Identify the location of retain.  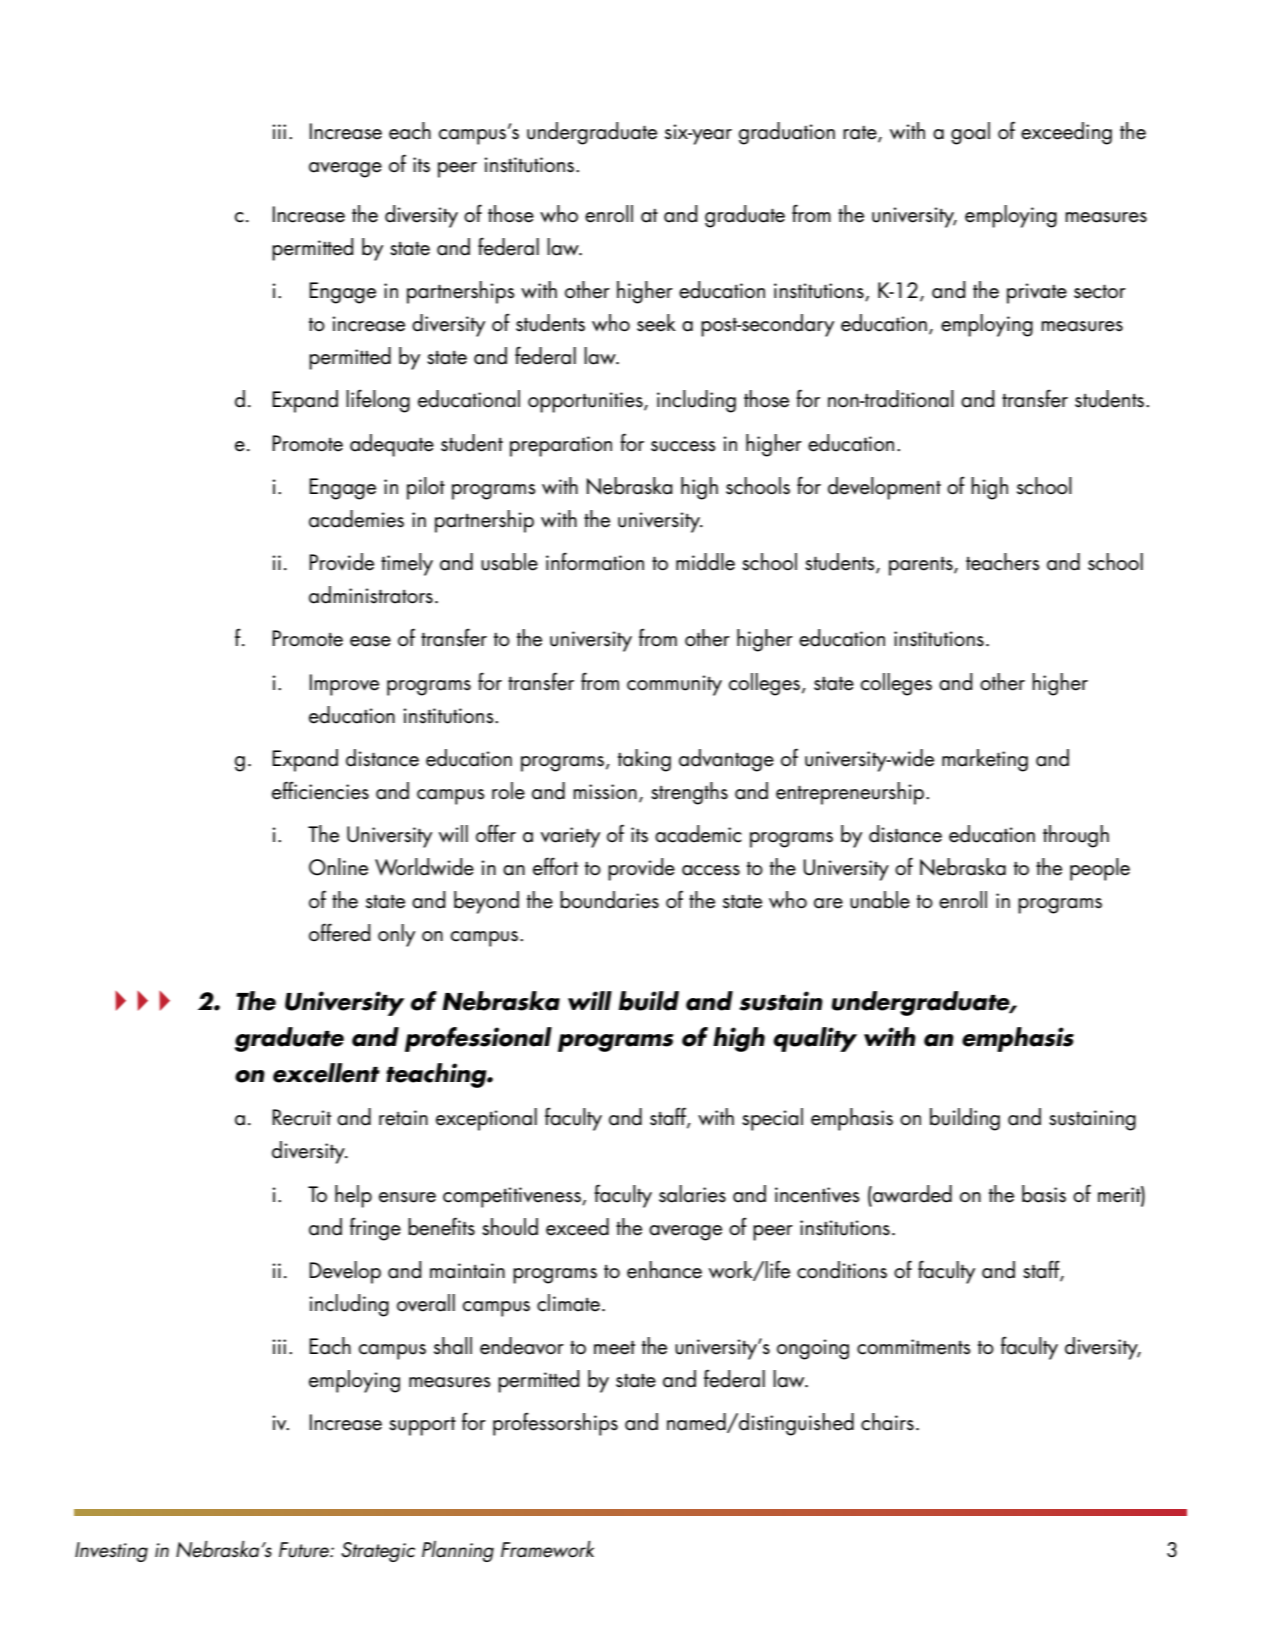
(403, 1118).
